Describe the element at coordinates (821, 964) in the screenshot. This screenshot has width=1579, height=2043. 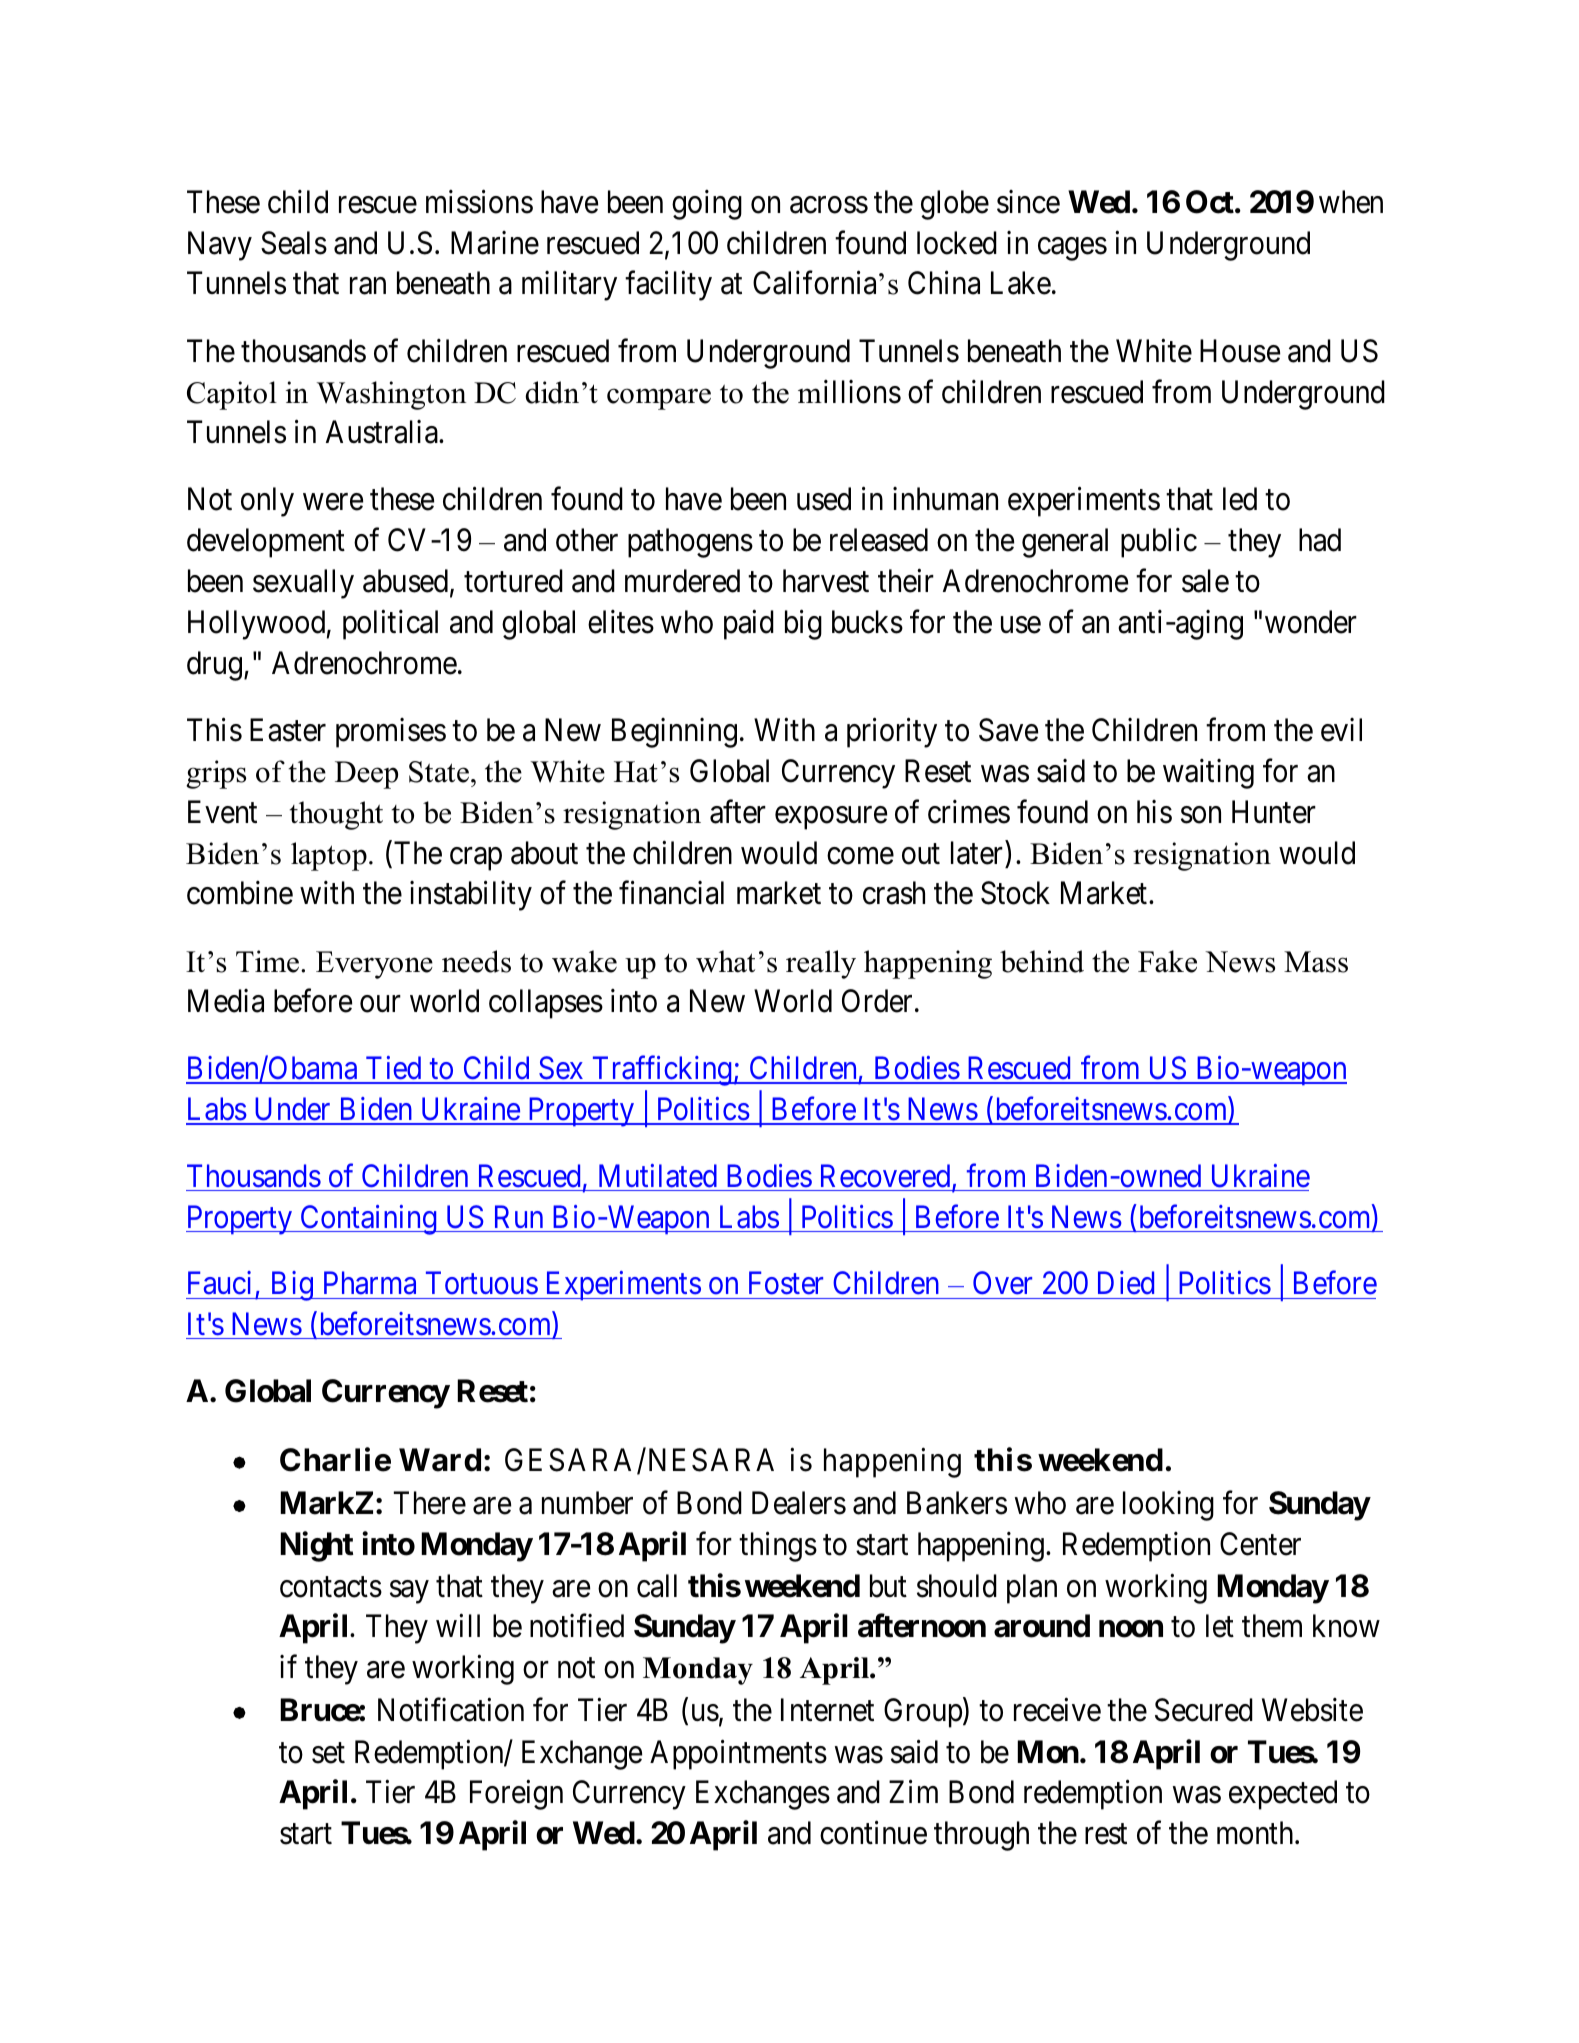
I see `really` at that location.
